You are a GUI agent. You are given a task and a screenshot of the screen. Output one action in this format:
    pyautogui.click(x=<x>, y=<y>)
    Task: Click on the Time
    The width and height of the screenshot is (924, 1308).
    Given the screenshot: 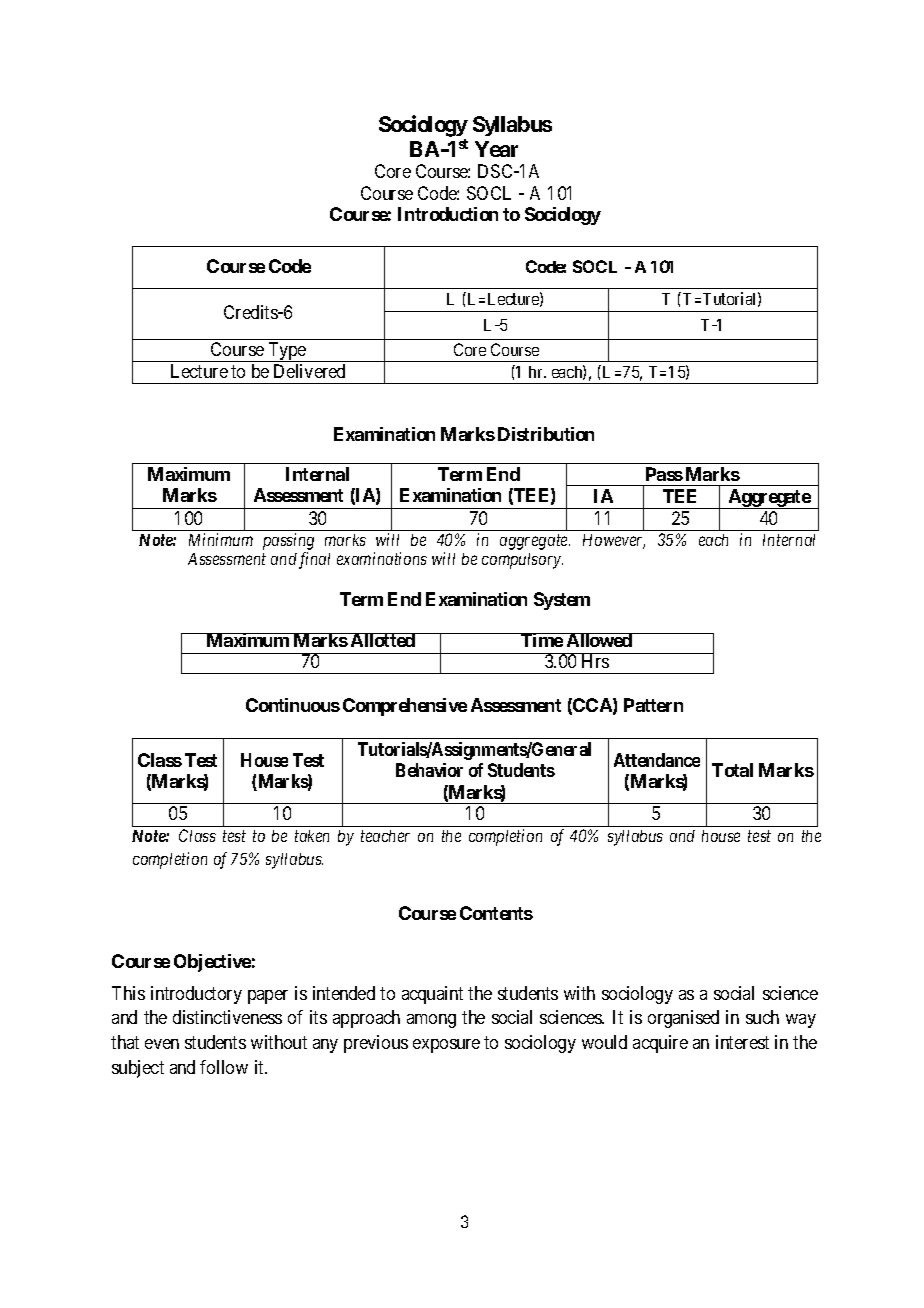 What is the action you would take?
    pyautogui.click(x=541, y=640)
